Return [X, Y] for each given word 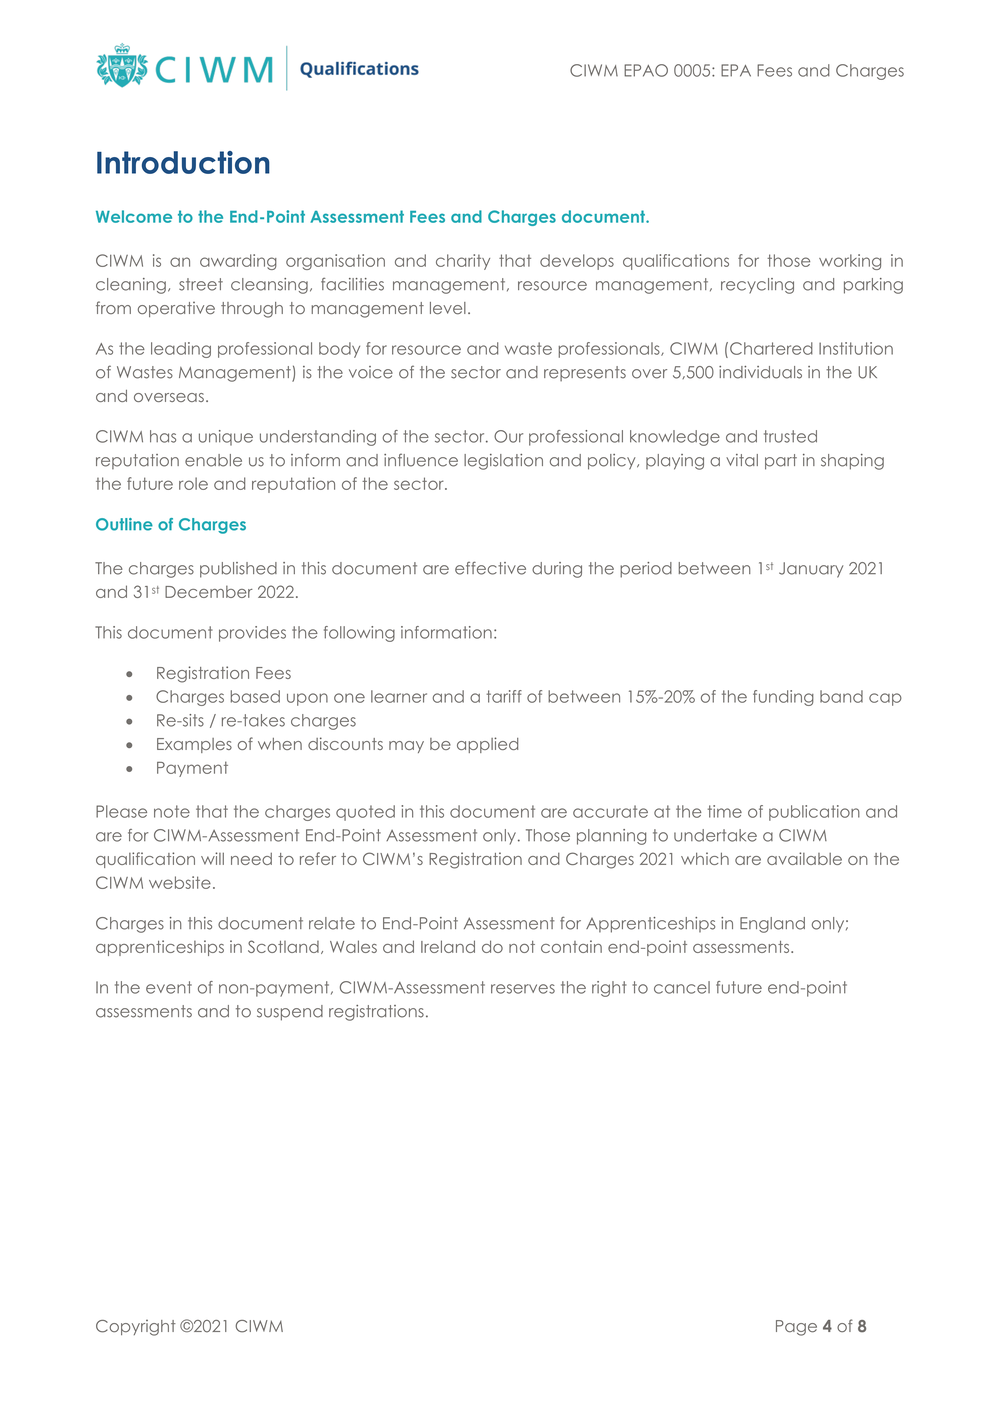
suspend [290, 1013]
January [811, 570]
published [238, 570]
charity [463, 262]
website [180, 882]
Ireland [448, 946]
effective [490, 568]
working [850, 262]
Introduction [183, 162]
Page [796, 1328]
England [772, 925]
